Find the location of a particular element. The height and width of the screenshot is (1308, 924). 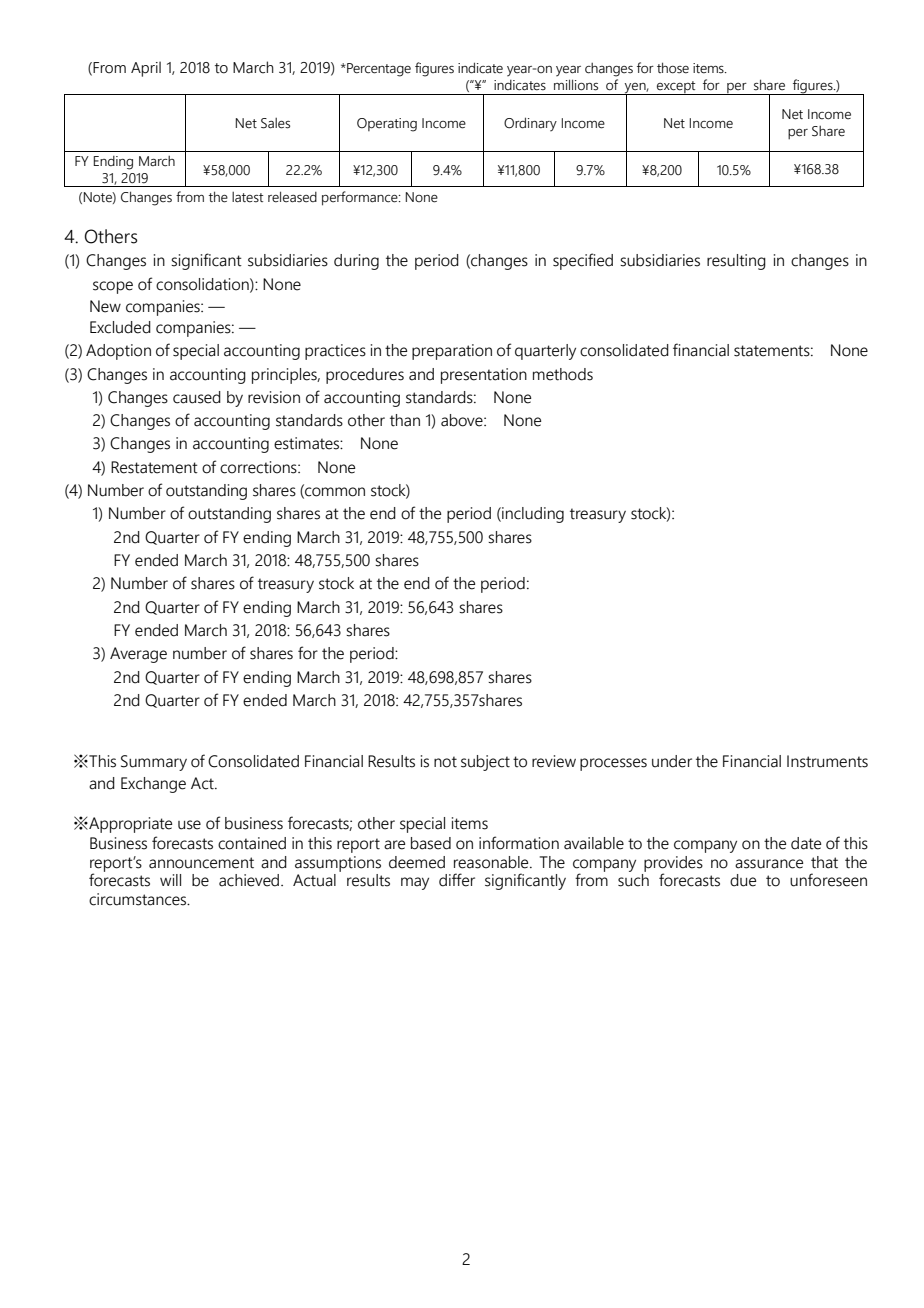

subject is located at coordinates (485, 763).
